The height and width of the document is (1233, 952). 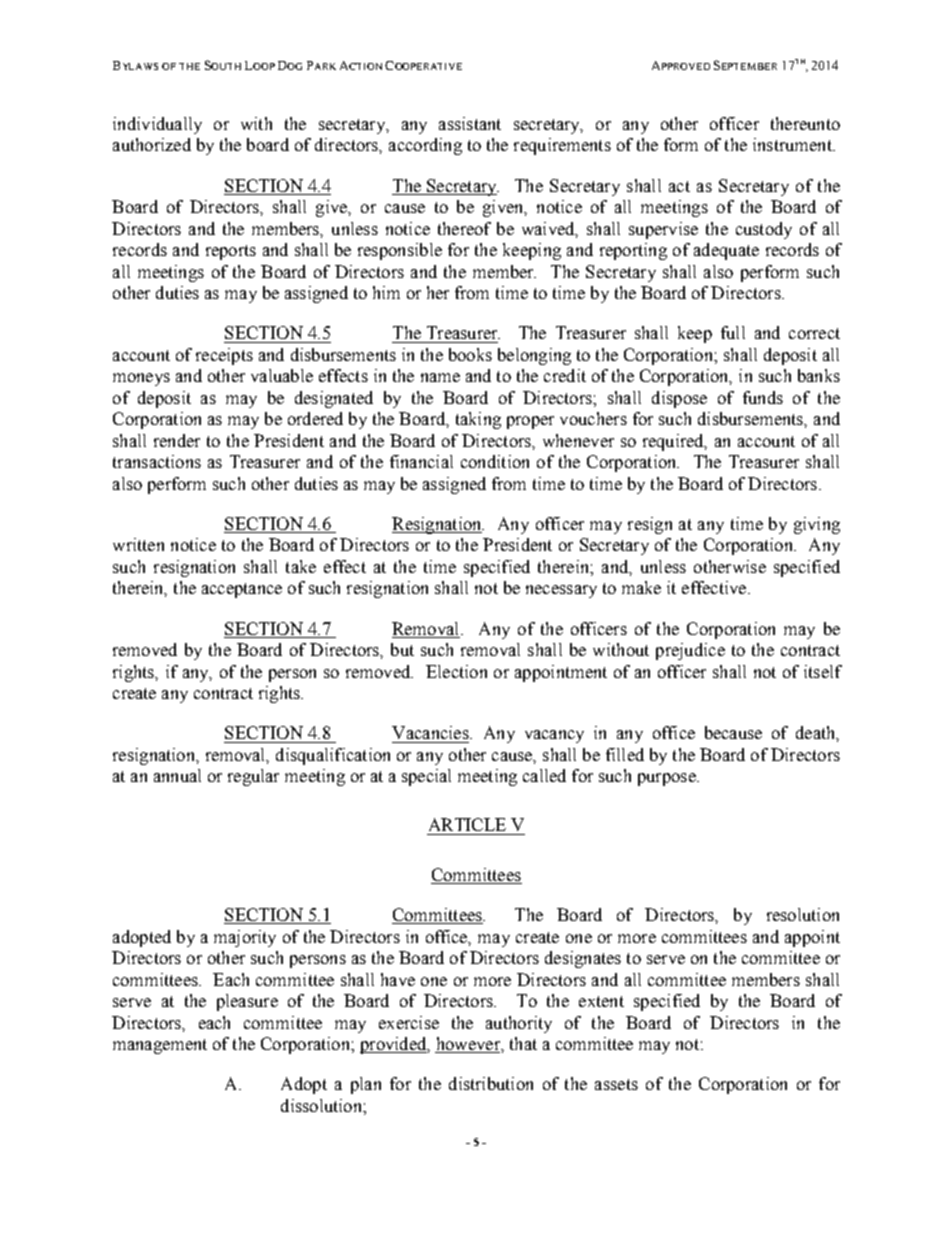 What do you see at coordinates (561, 591) in the document?
I see `necessary` at bounding box center [561, 591].
